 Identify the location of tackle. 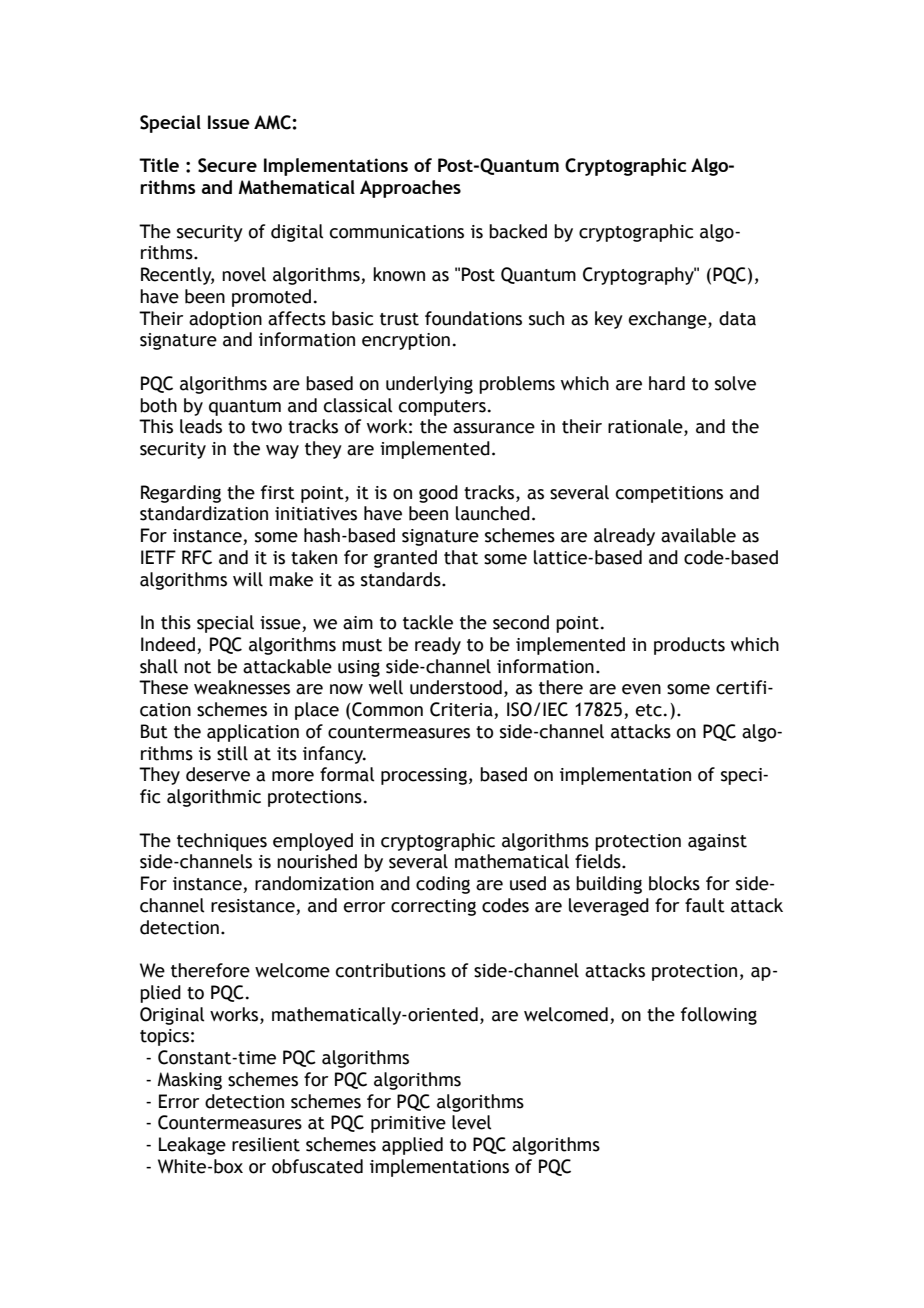
(428, 622).
